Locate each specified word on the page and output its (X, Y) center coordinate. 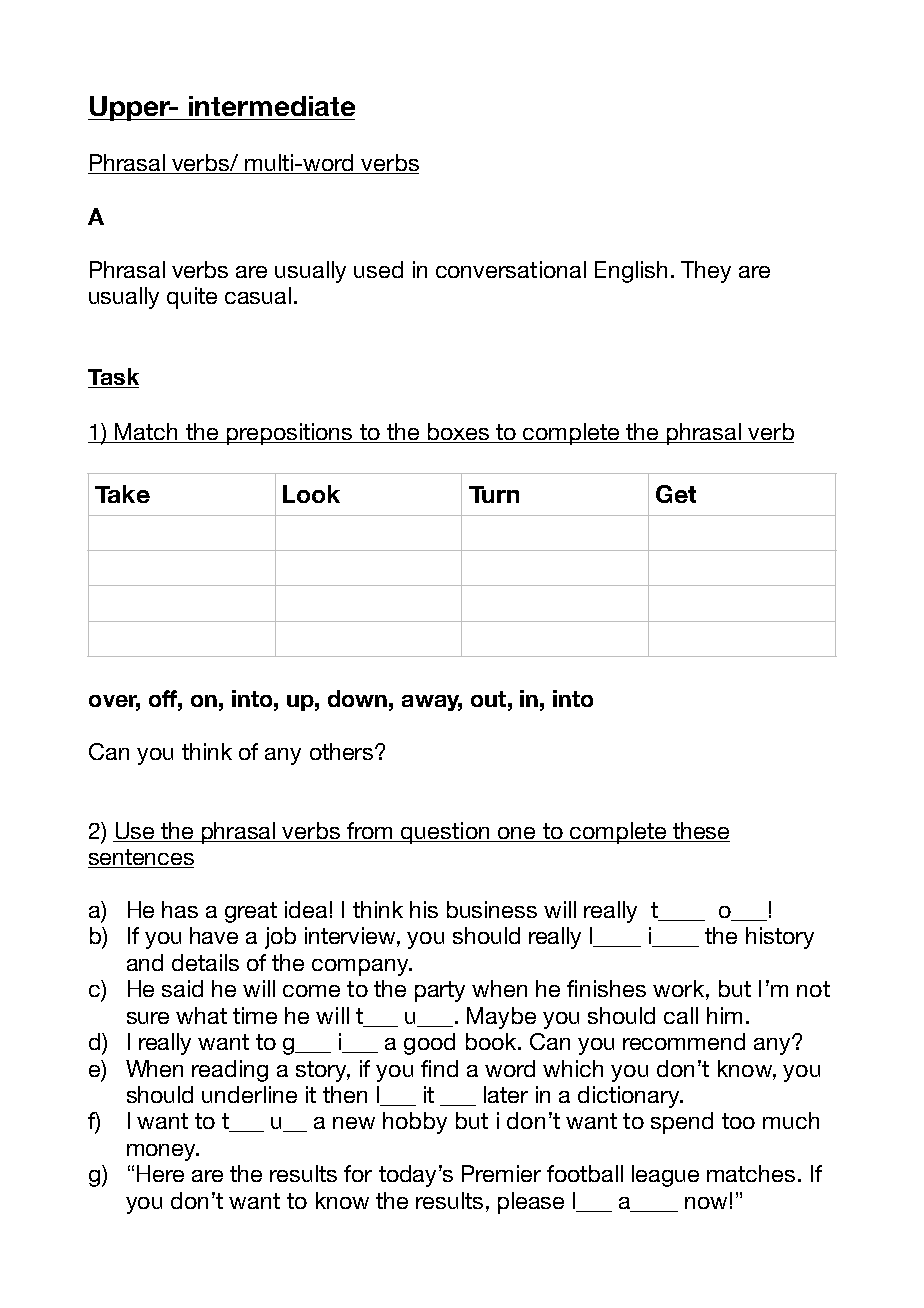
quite (192, 298)
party (440, 991)
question (446, 833)
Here (160, 1173)
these (700, 832)
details (205, 962)
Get (676, 494)
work (678, 988)
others (343, 751)
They (706, 272)
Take (122, 494)
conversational (511, 269)
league (665, 1176)
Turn (494, 494)
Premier (501, 1173)
